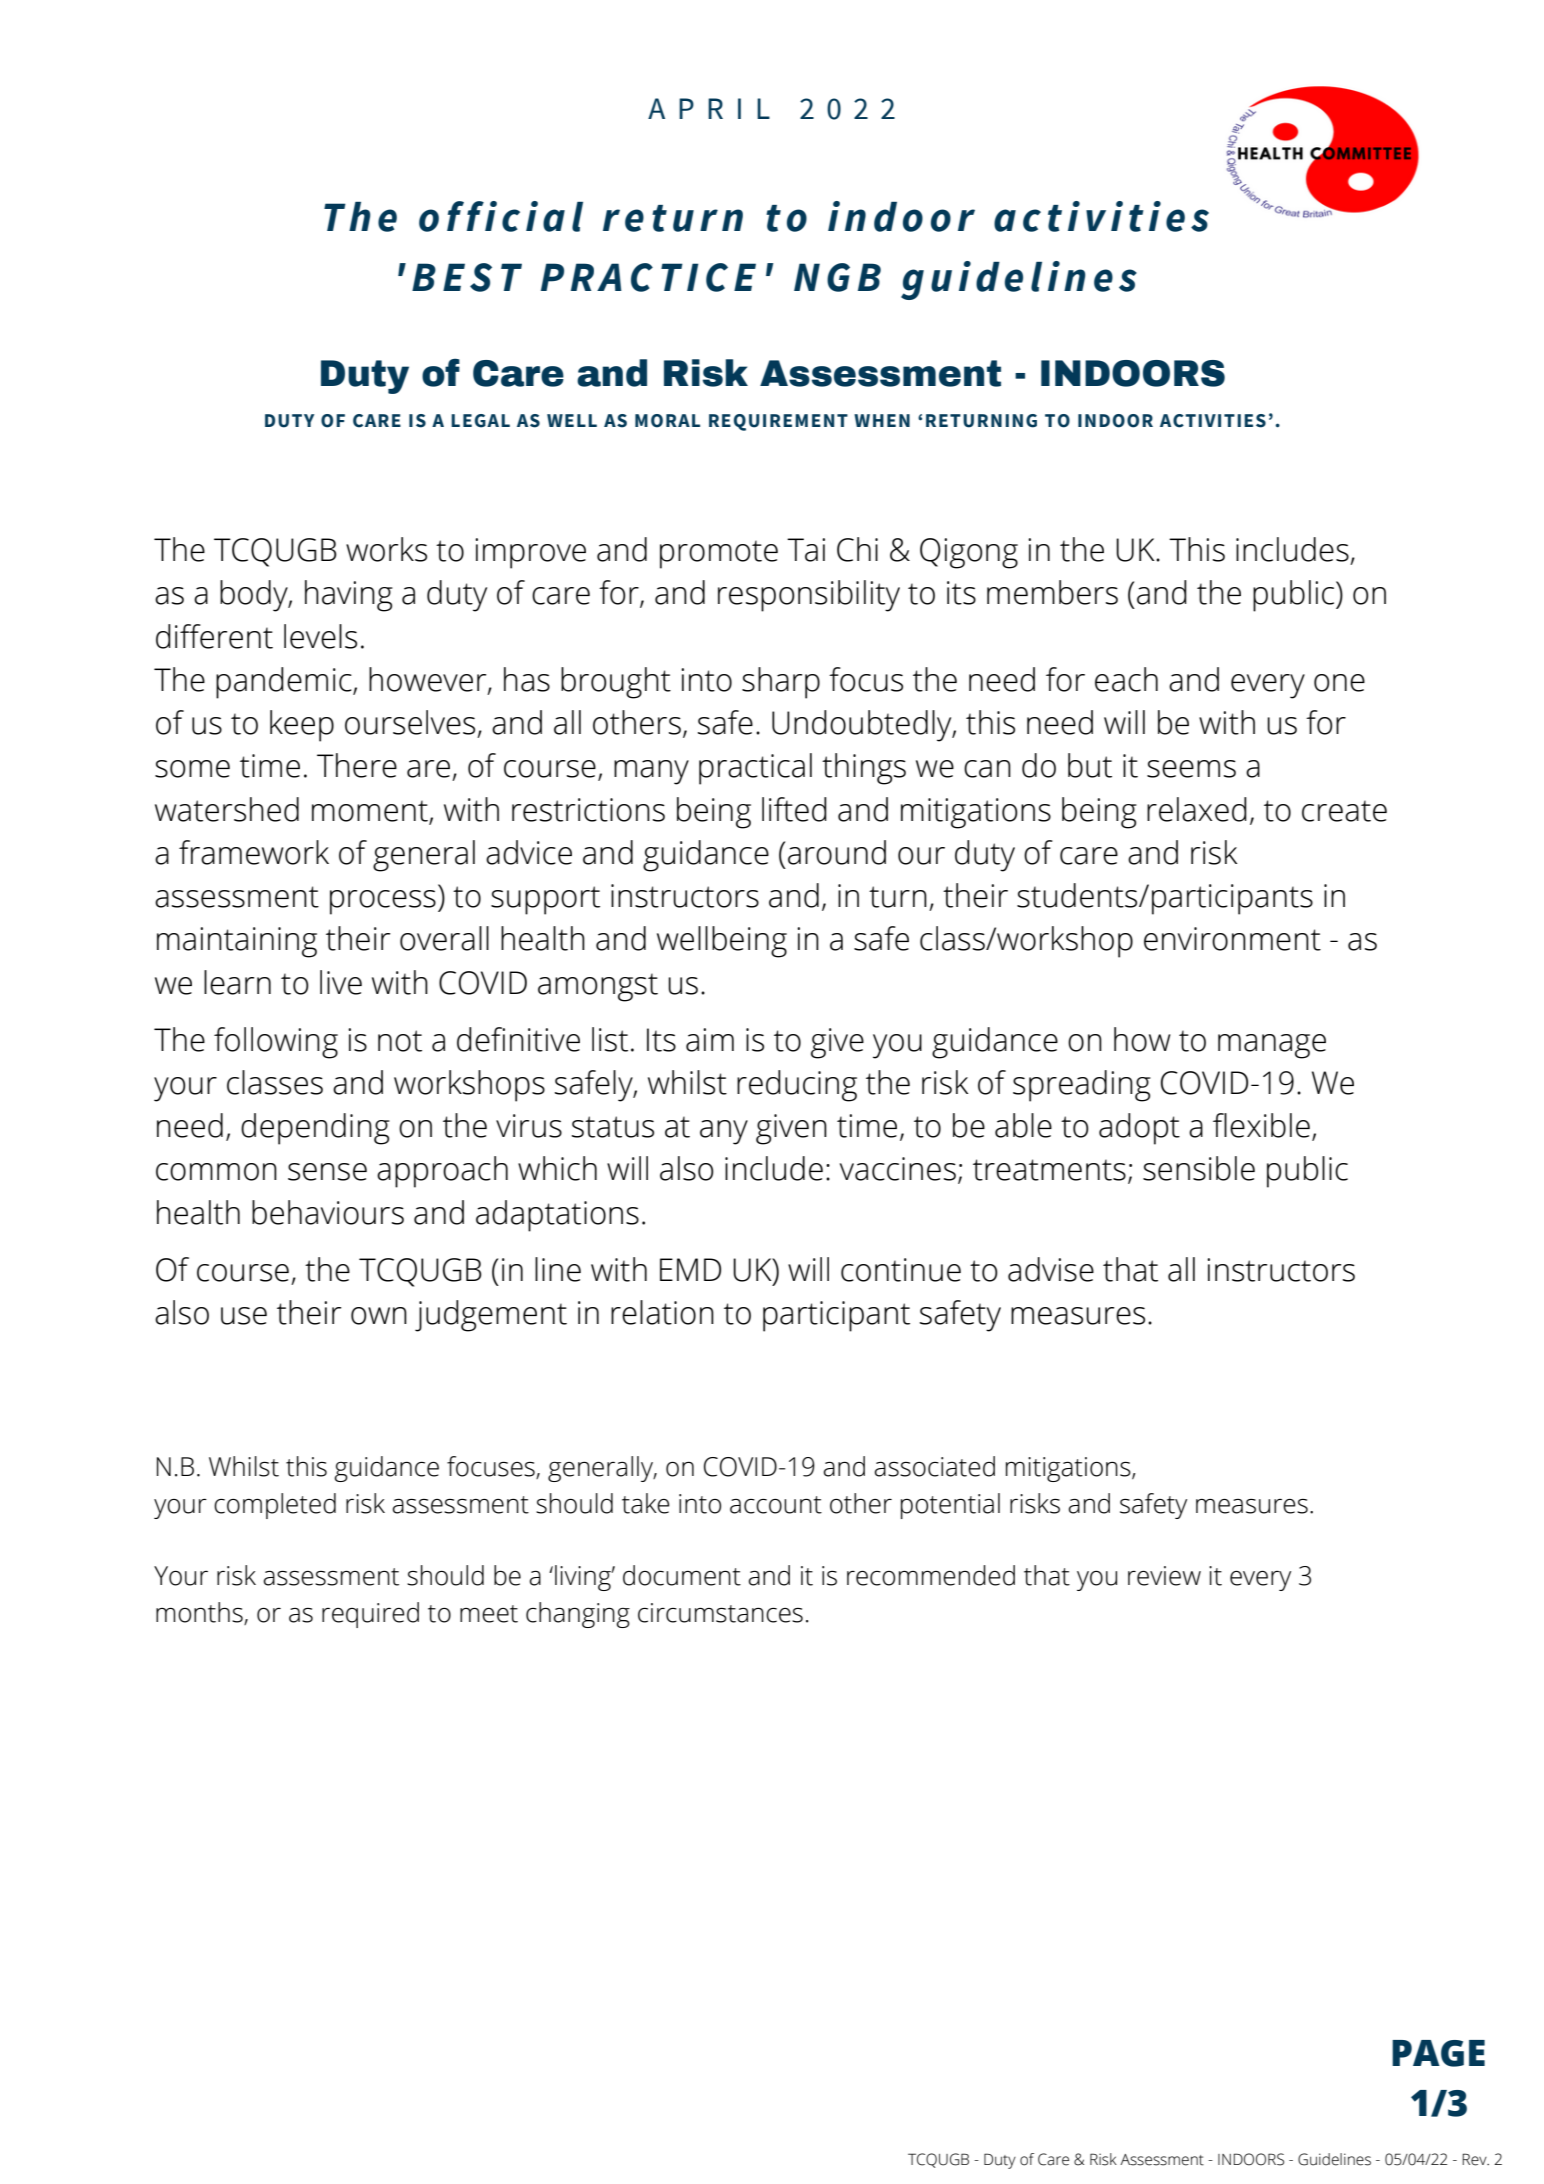 This screenshot has height=2184, width=1544. What do you see at coordinates (720, 1613) in the screenshot?
I see `circumstances` at bounding box center [720, 1613].
